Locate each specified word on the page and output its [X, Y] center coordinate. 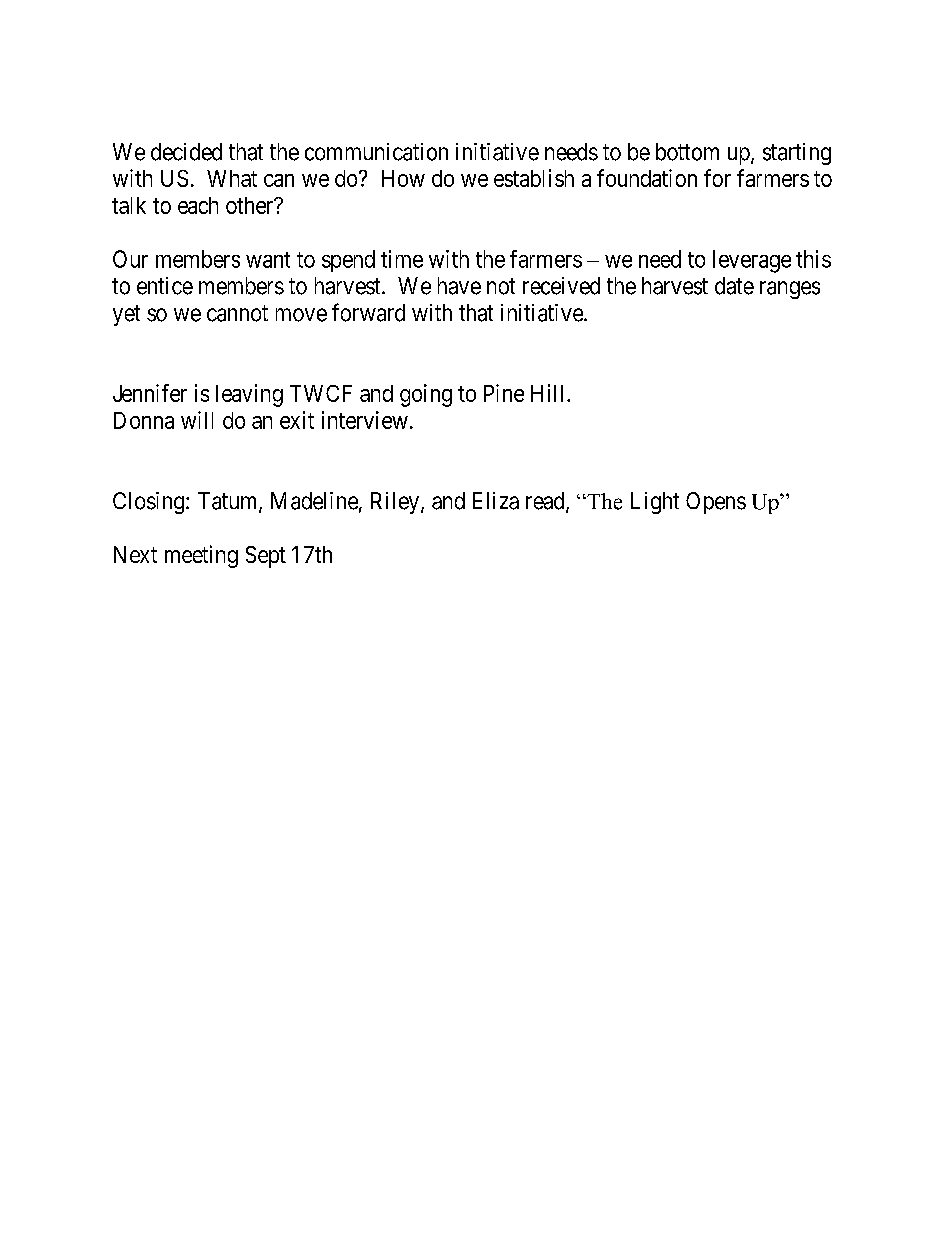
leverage [752, 261]
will [197, 420]
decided [186, 152]
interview [365, 420]
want [268, 260]
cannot [237, 313]
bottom [687, 152]
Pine [504, 393]
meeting [201, 556]
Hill [549, 393]
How [403, 178]
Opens [716, 503]
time [402, 259]
